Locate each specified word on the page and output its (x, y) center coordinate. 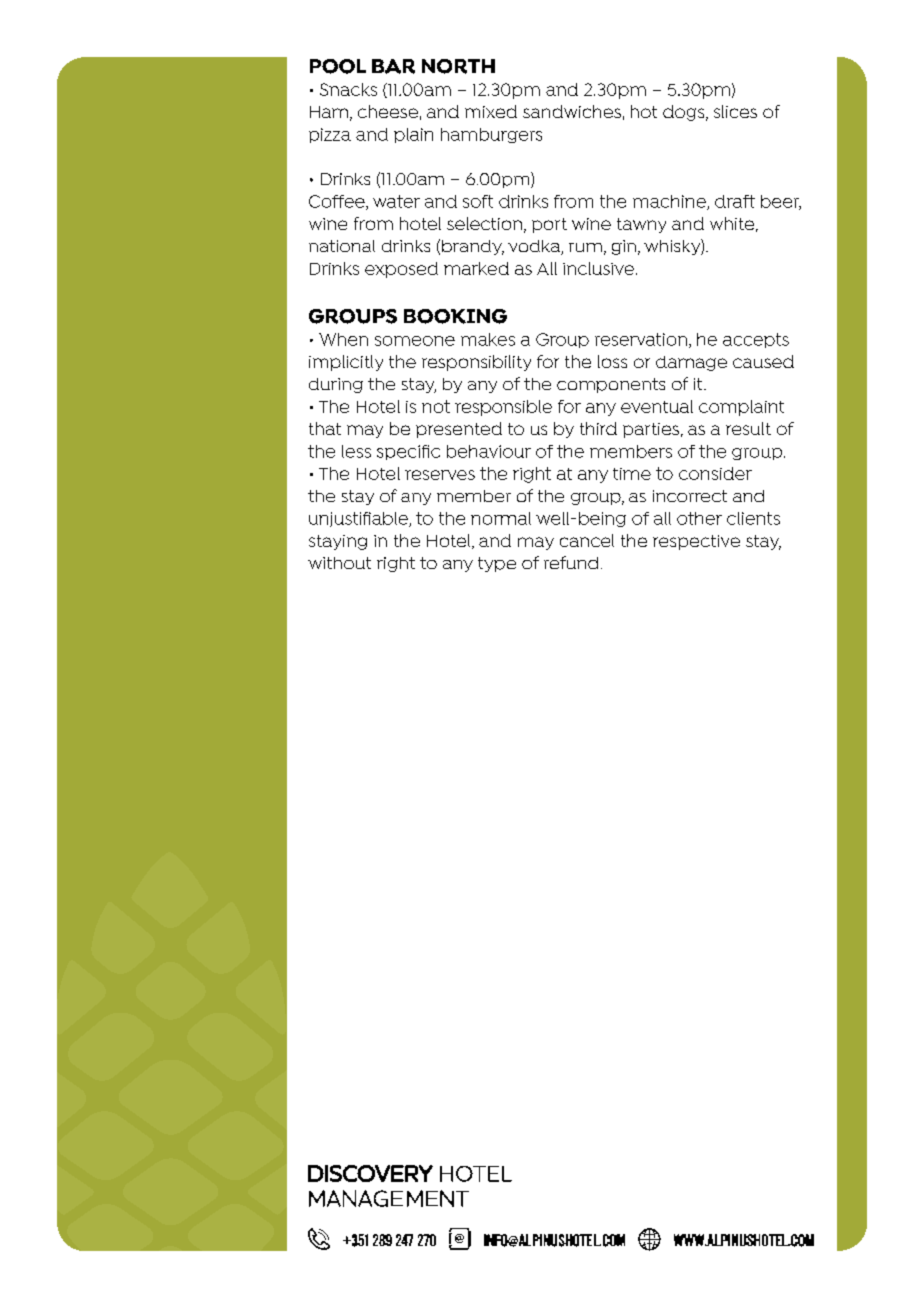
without (339, 563)
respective (696, 542)
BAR (393, 66)
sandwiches (572, 111)
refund (571, 562)
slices (735, 111)
